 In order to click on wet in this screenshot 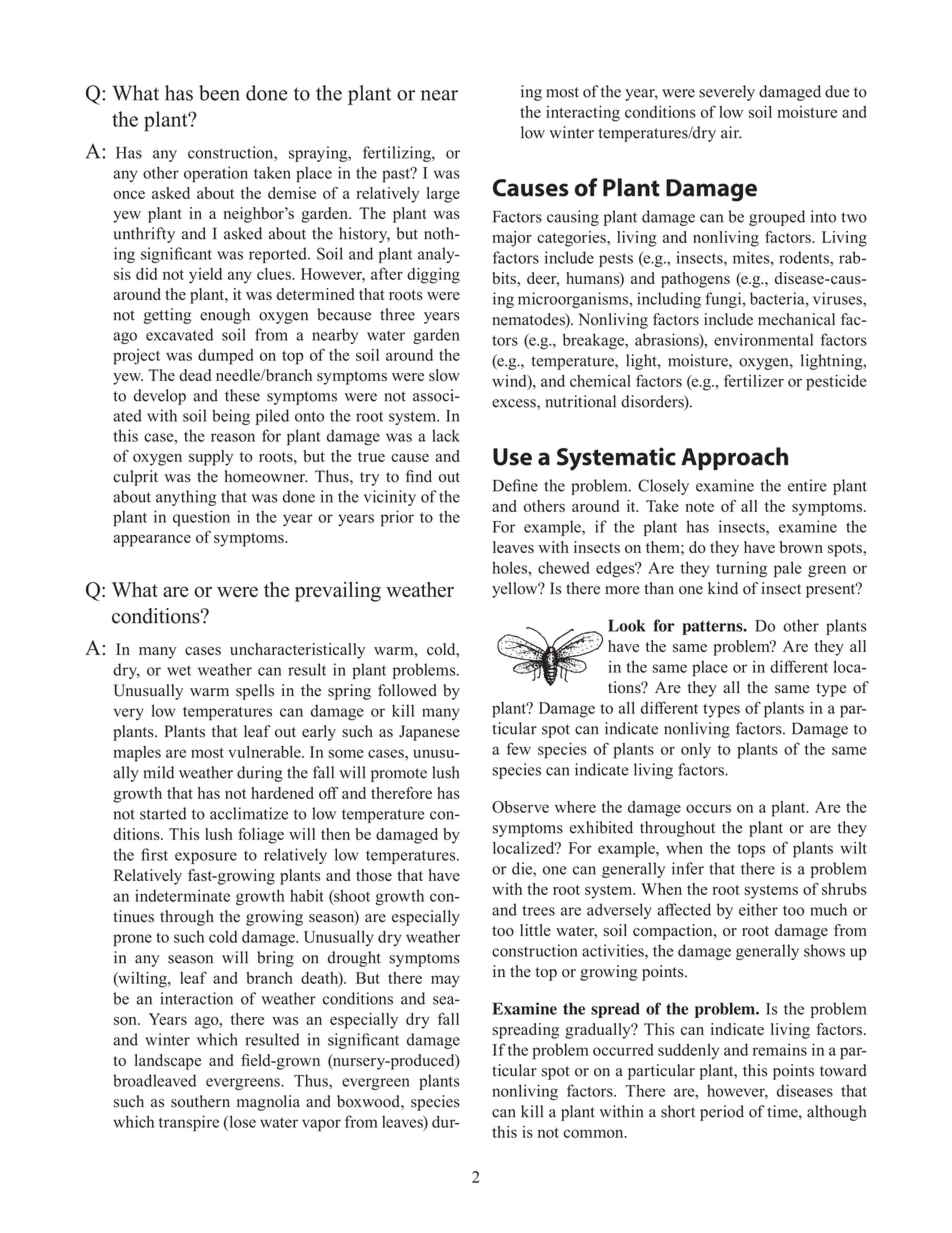, I will do `click(179, 670)`.
